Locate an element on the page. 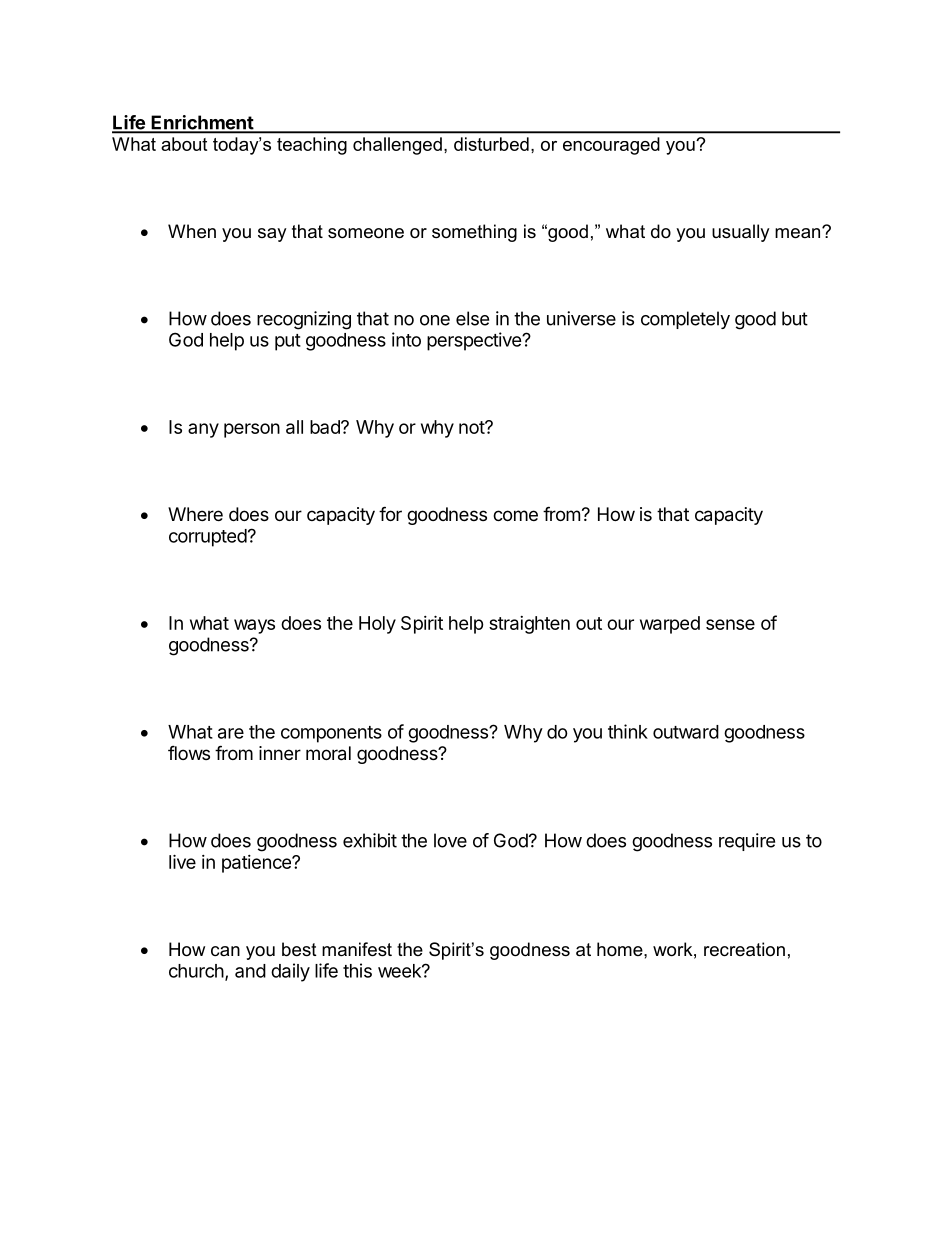 The width and height of the image is (952, 1233). disturbed is located at coordinates (491, 144).
